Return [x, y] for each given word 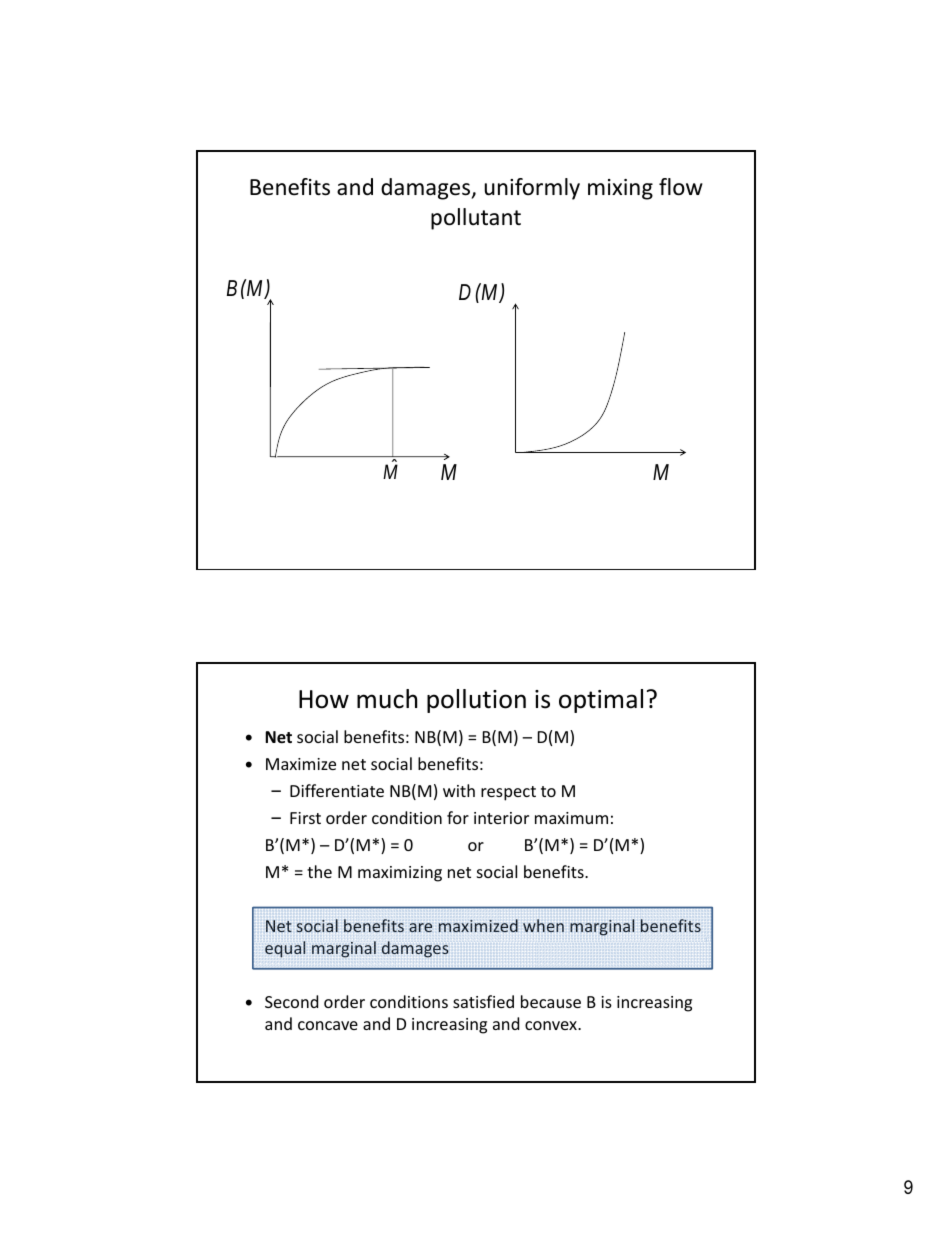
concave [328, 1025]
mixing [620, 189]
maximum [571, 818]
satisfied [483, 1001]
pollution [476, 701]
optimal [601, 701]
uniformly [532, 189]
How [324, 699]
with [459, 790]
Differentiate [337, 790]
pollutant [476, 219]
